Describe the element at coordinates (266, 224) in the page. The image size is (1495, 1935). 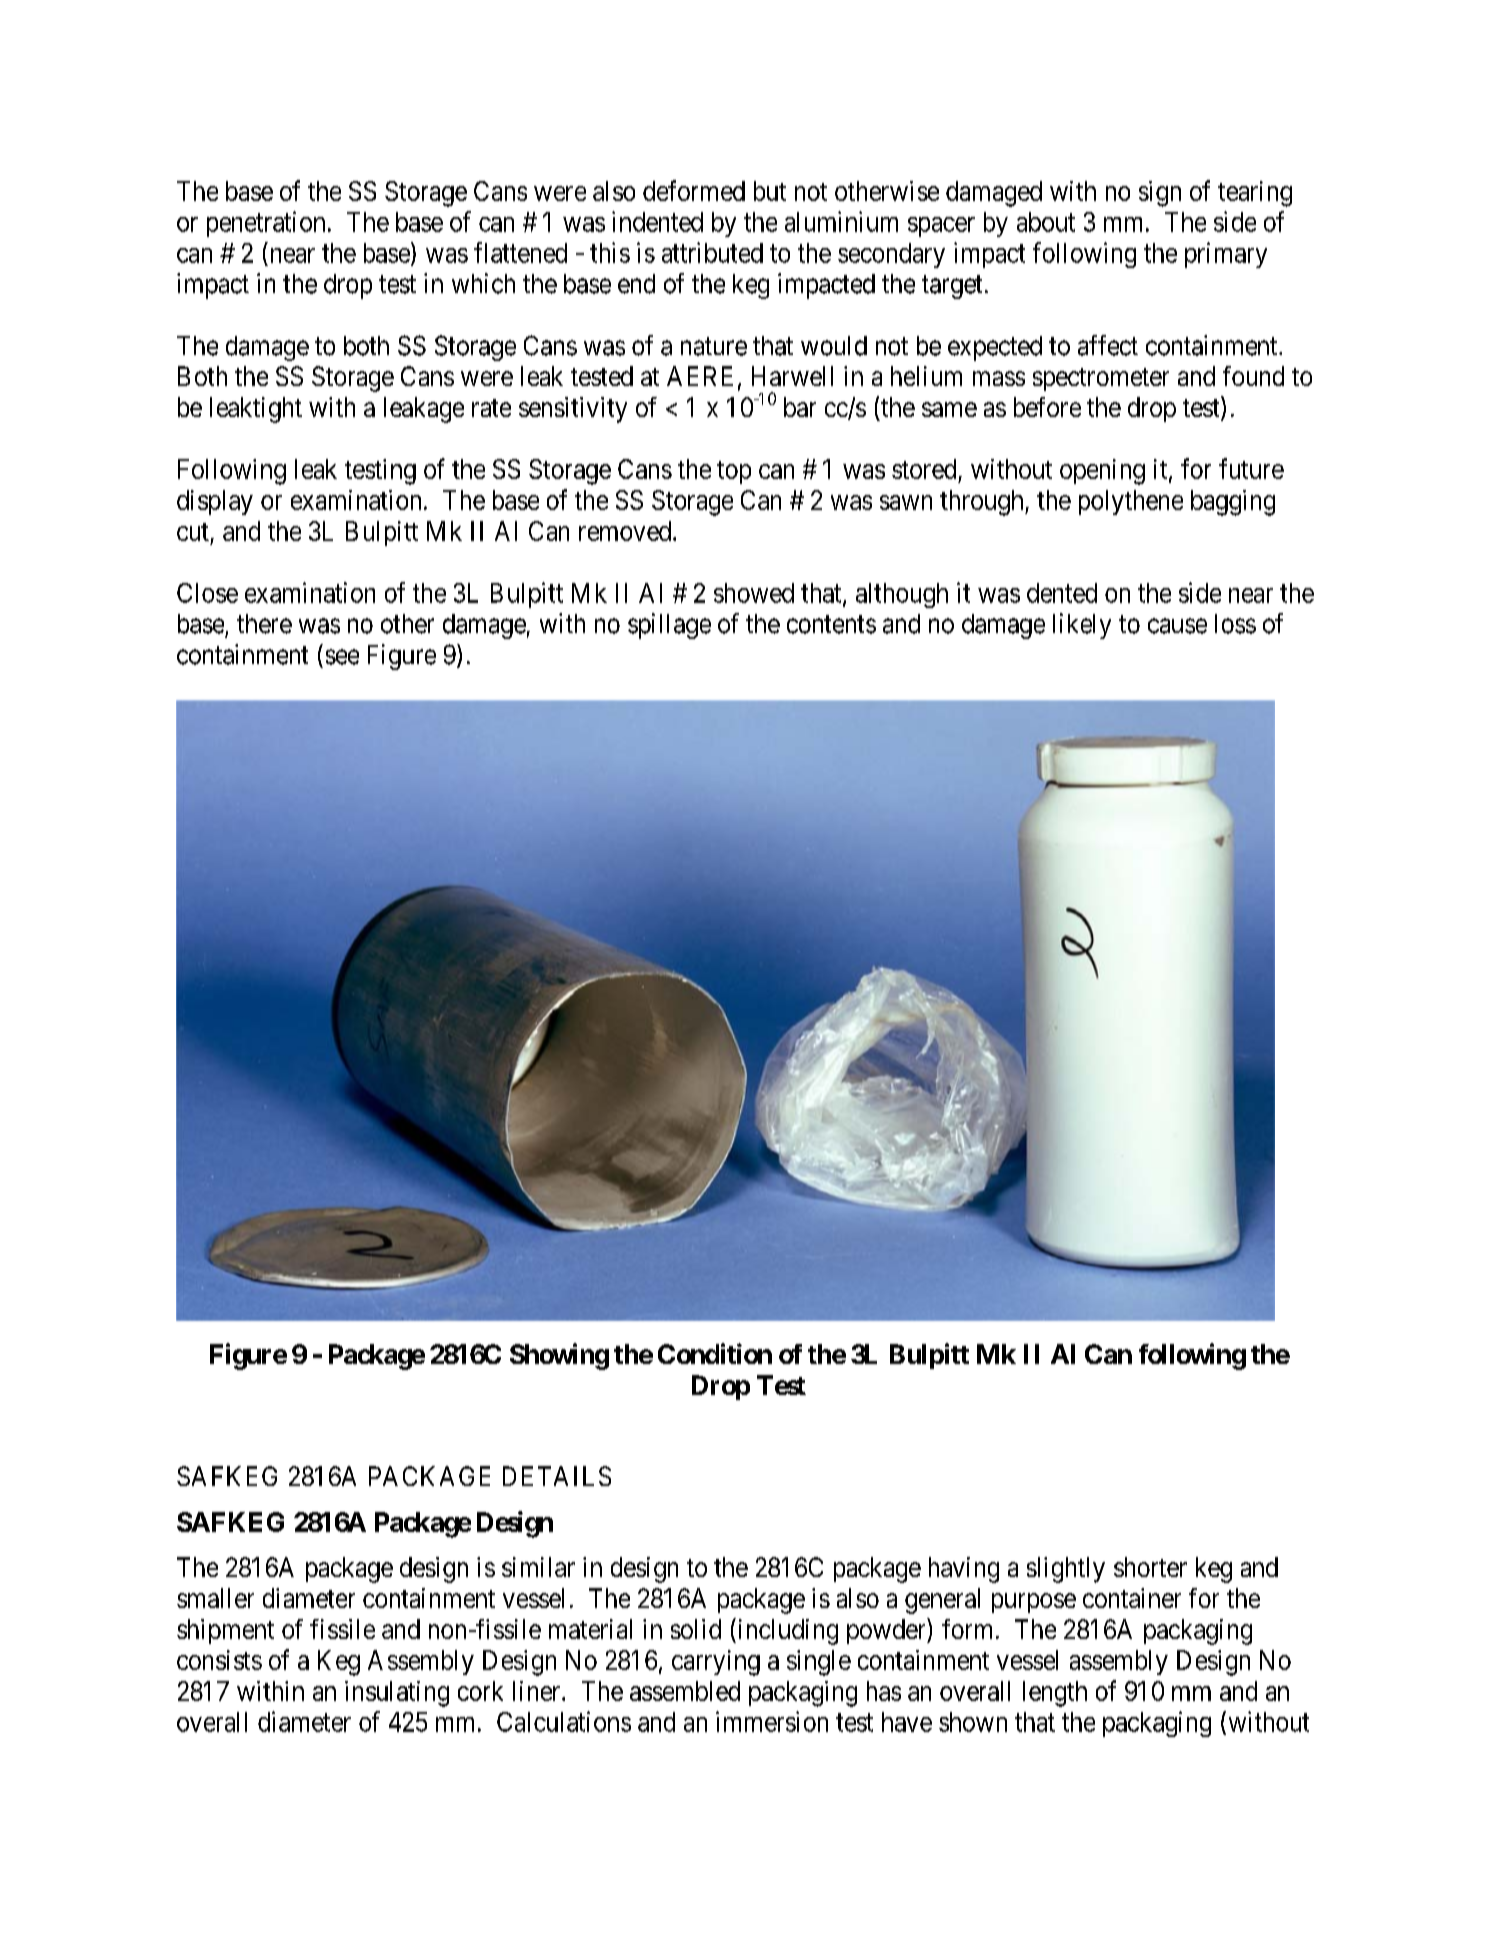
I see `penetration` at that location.
